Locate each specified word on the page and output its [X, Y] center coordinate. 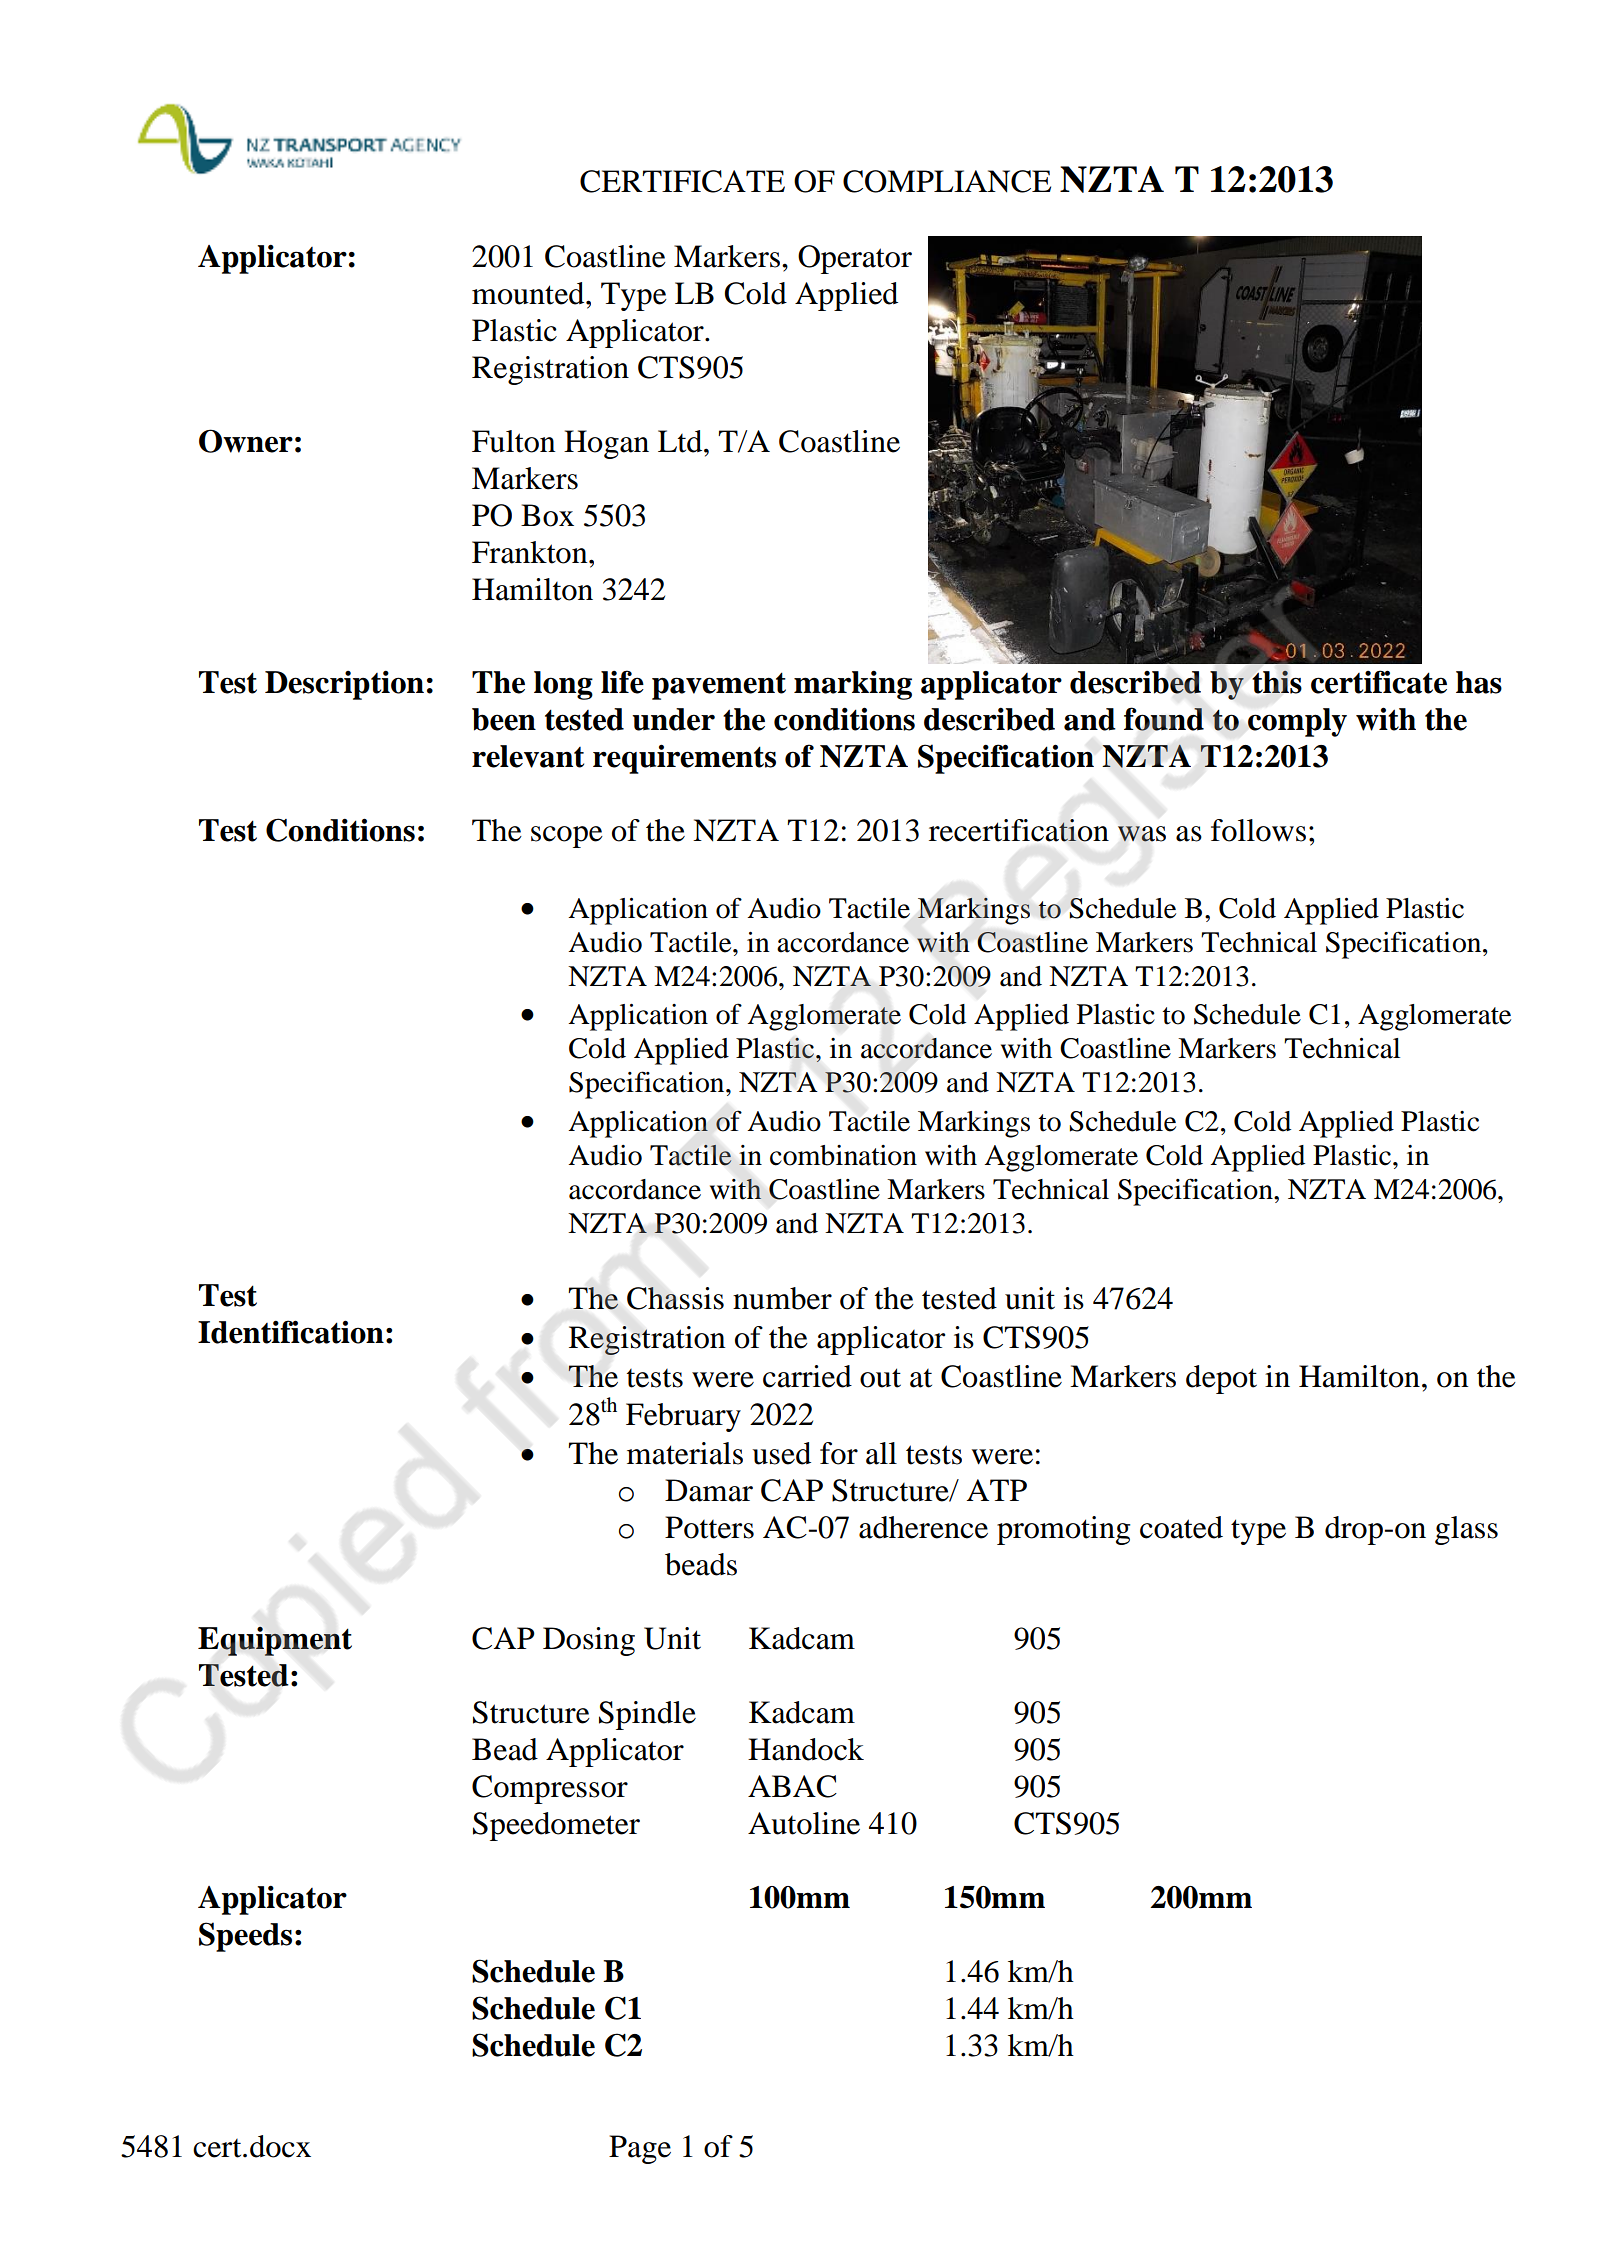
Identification [291, 1332]
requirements [684, 759]
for [839, 1453]
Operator [855, 259]
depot [1221, 1379]
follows [1258, 830]
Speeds [245, 1937]
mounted [529, 293]
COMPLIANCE [947, 181]
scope [567, 837]
